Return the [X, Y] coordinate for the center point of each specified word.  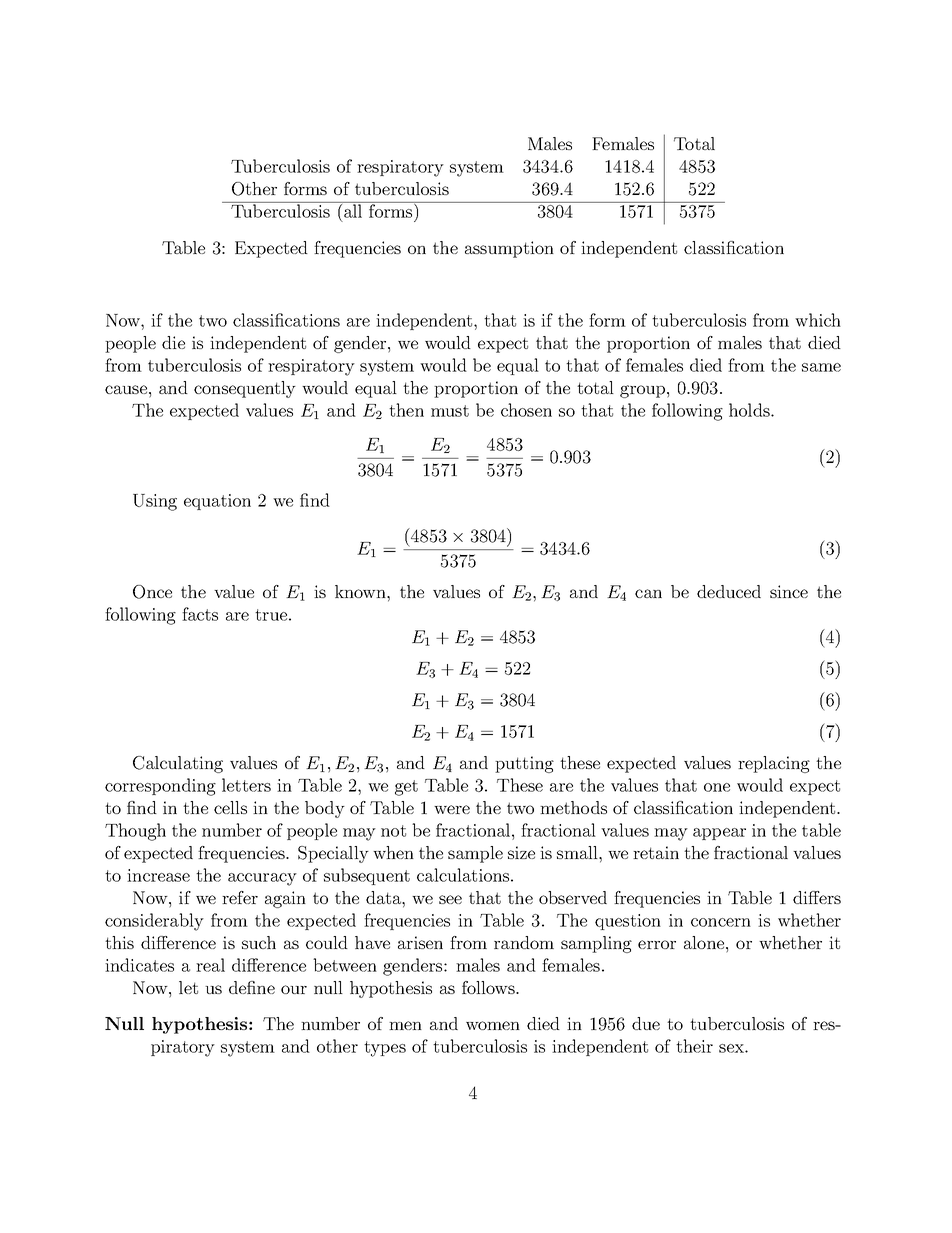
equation [217, 502]
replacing [774, 764]
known [361, 591]
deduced [729, 591]
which [818, 320]
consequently [245, 389]
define [252, 987]
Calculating [178, 764]
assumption [509, 249]
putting [524, 764]
